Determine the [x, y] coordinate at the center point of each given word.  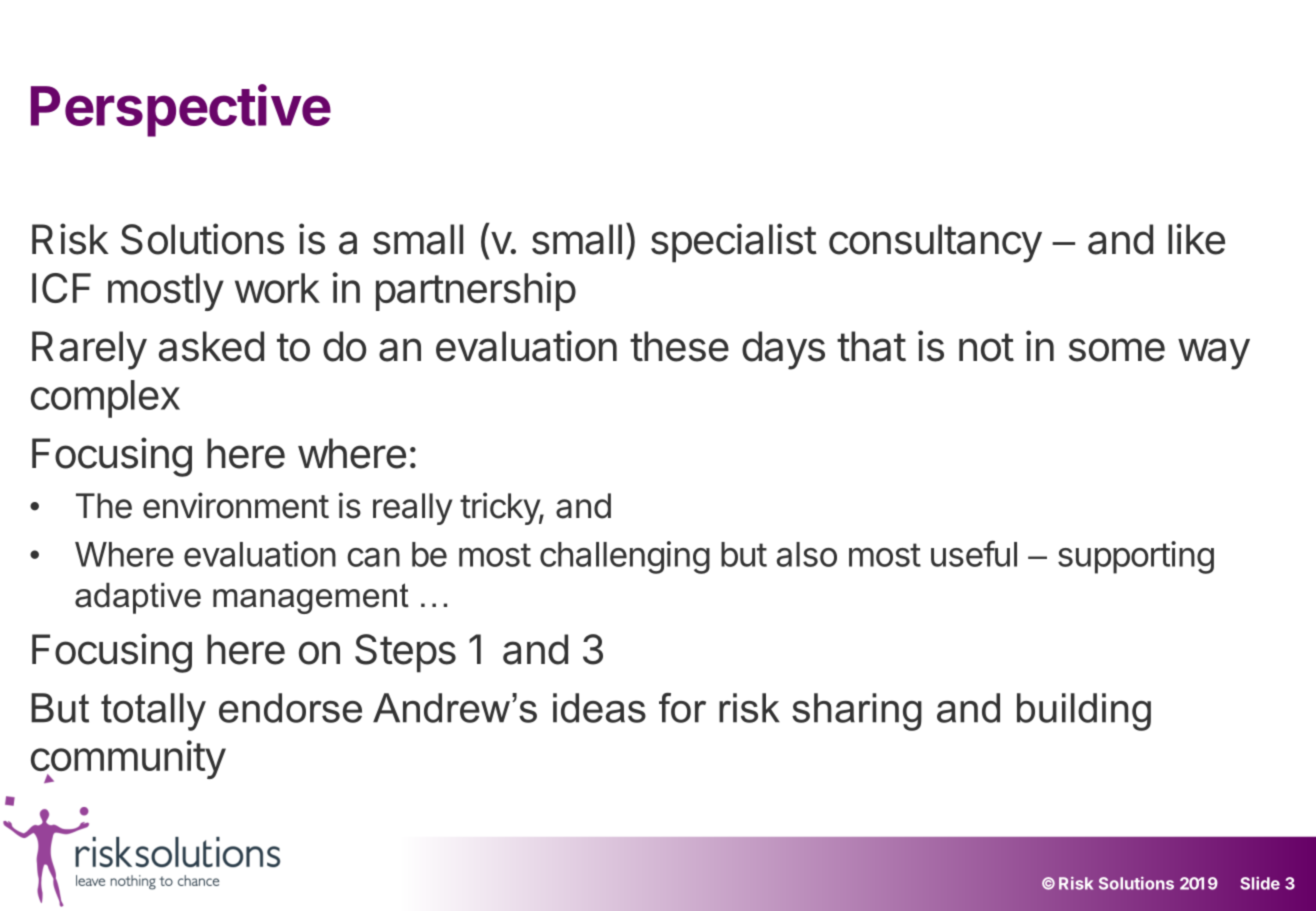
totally [153, 712]
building [1084, 712]
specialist [734, 243]
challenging [625, 557]
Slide [1260, 883]
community [128, 761]
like [1196, 239]
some [1117, 350]
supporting [1136, 557]
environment [236, 505]
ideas [599, 708]
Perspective [181, 110]
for [682, 708]
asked [211, 346]
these [679, 346]
